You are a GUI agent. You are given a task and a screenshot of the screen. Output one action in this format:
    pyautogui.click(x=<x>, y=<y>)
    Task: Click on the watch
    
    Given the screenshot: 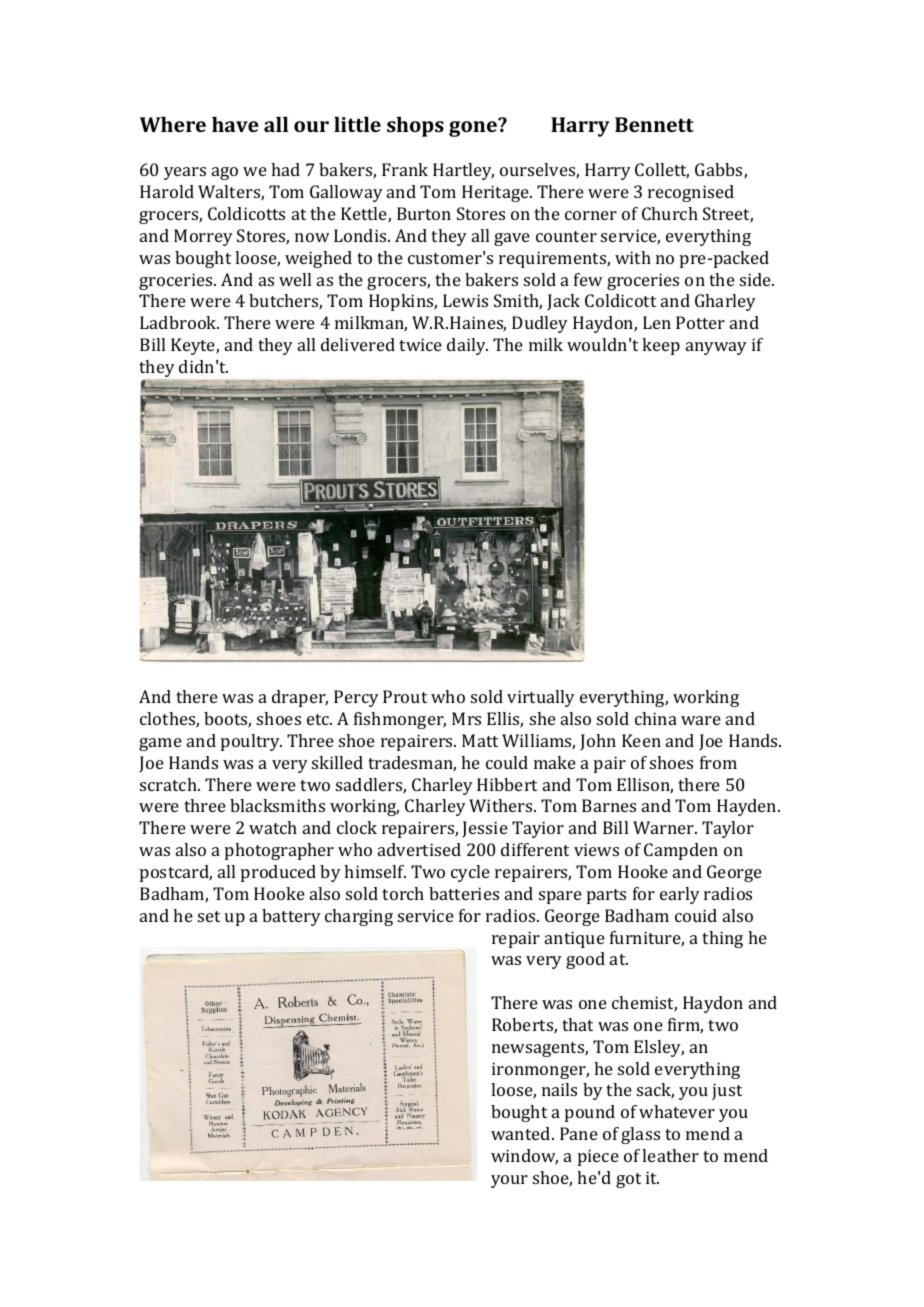 What is the action you would take?
    pyautogui.click(x=273, y=827)
